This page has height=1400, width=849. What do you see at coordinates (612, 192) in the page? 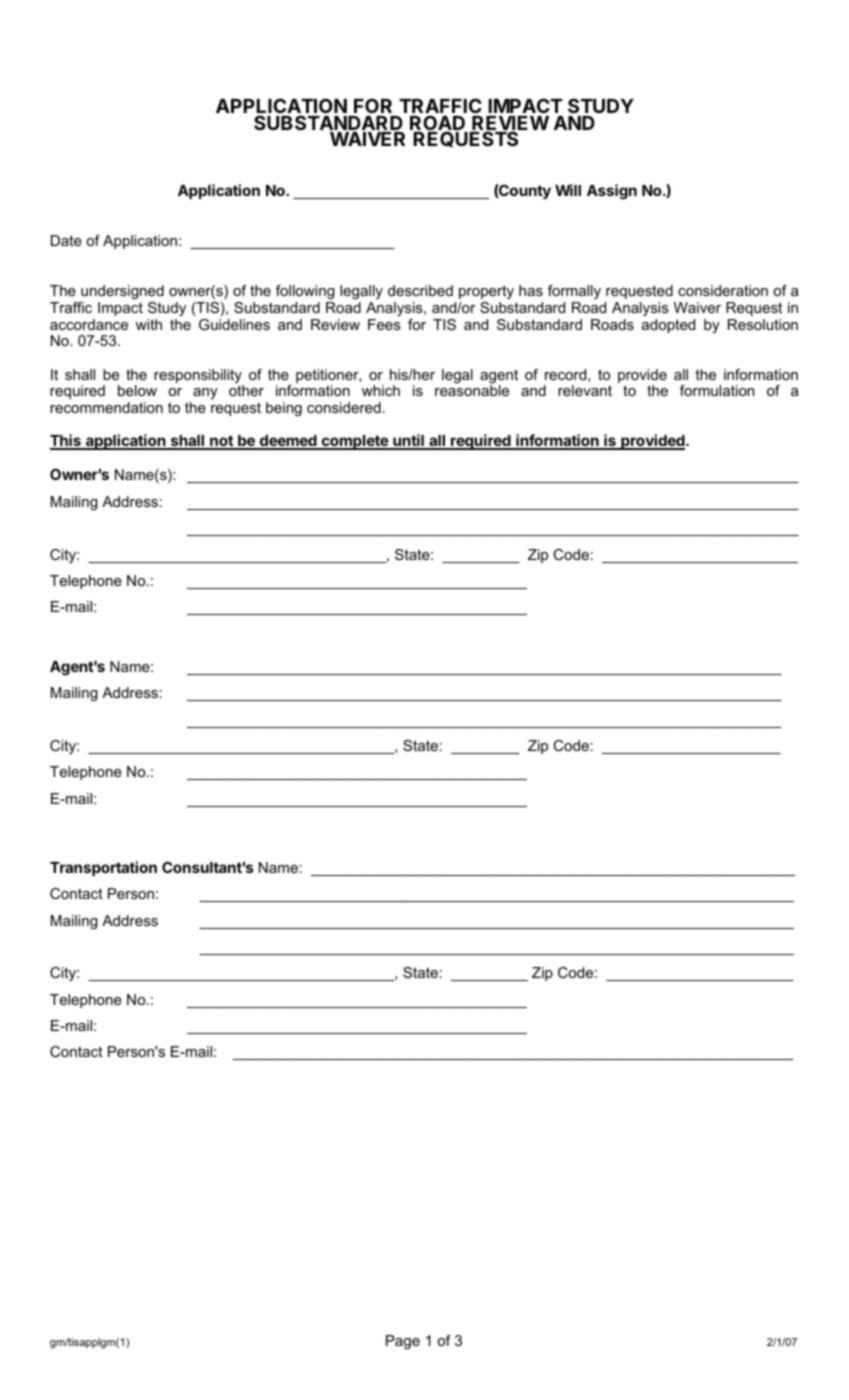
I see `Assign` at bounding box center [612, 192].
